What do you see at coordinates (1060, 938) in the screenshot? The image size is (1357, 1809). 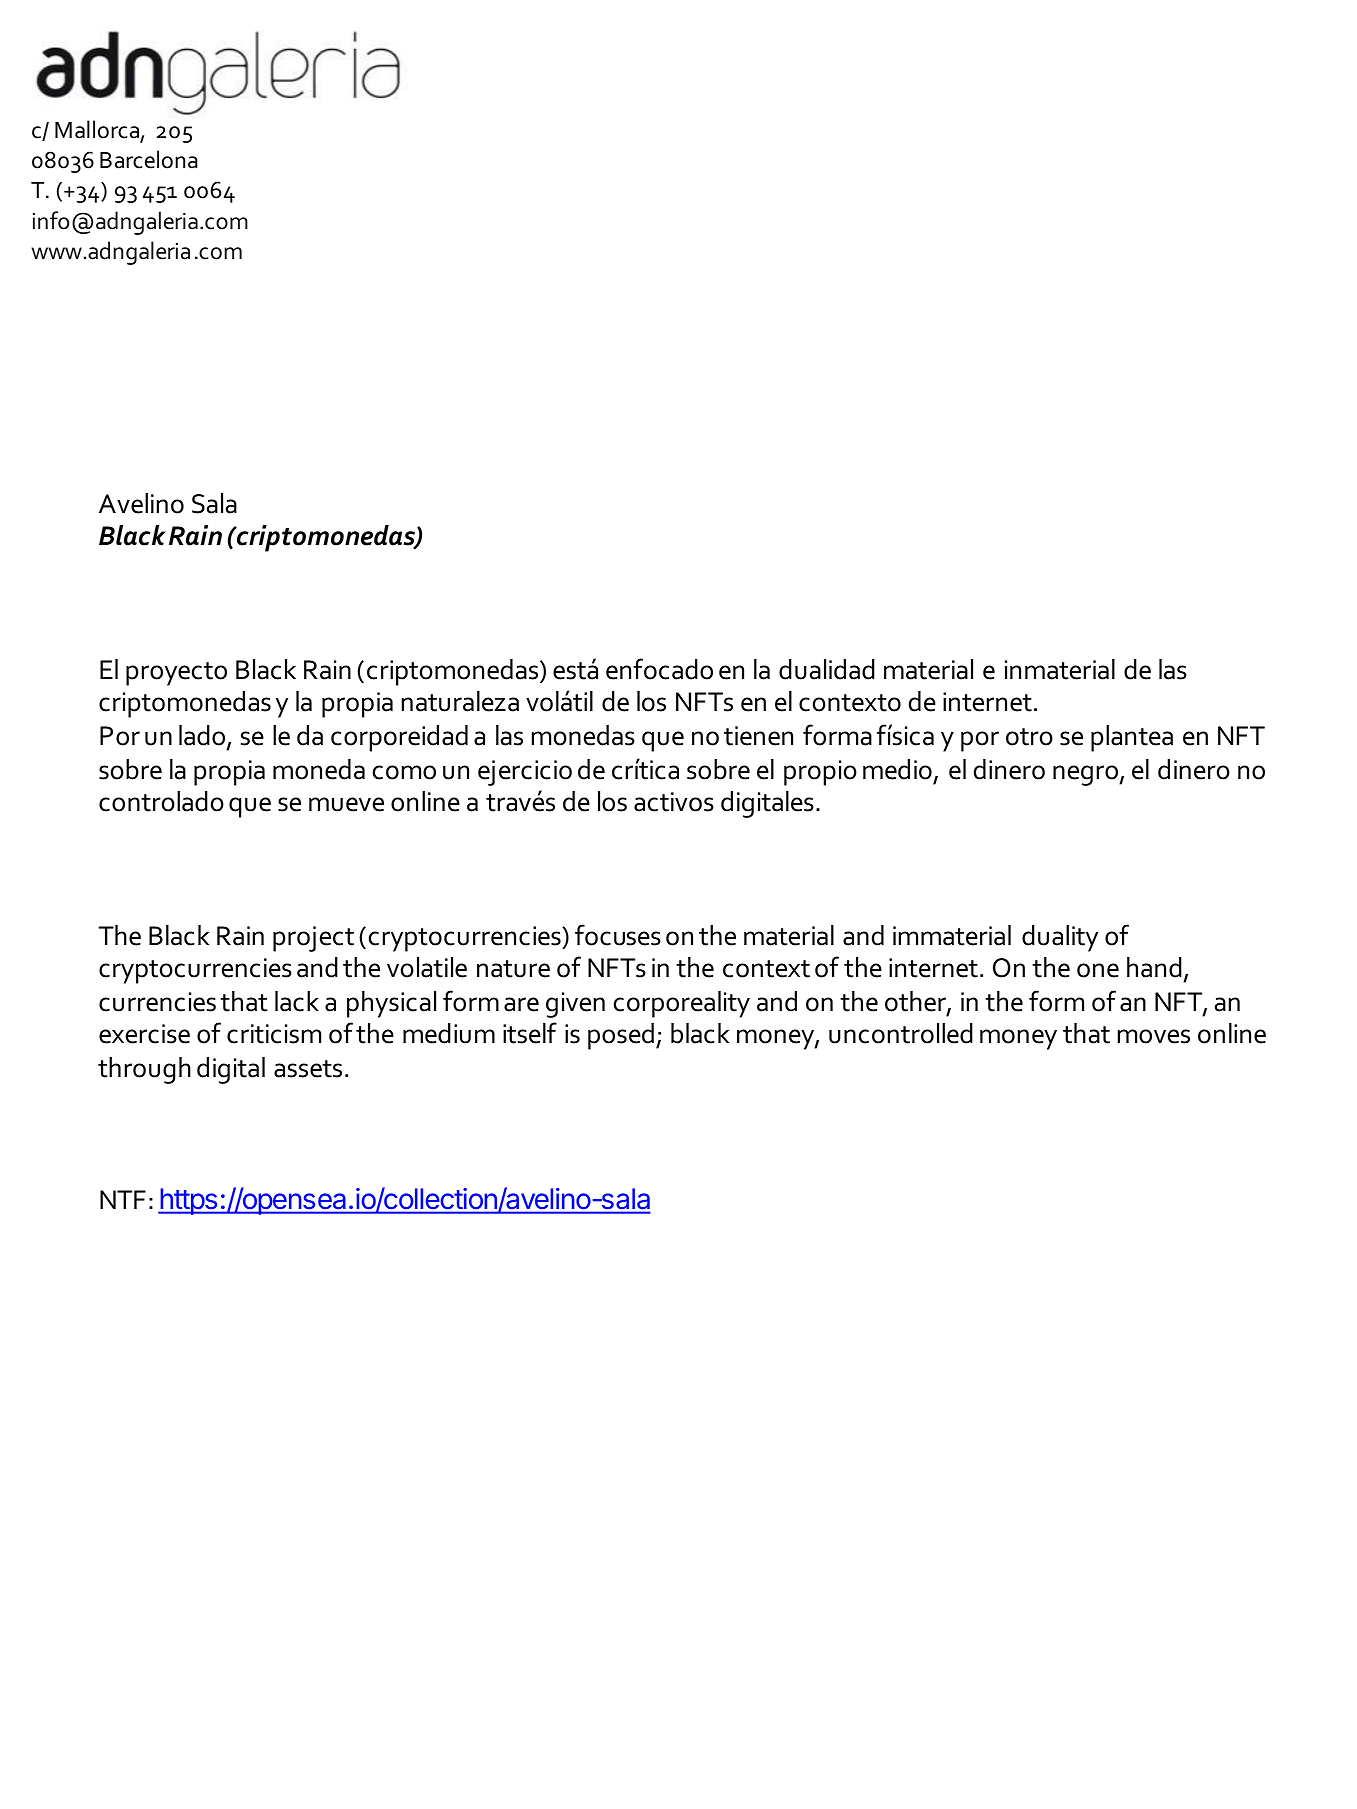 I see `duality` at bounding box center [1060, 938].
